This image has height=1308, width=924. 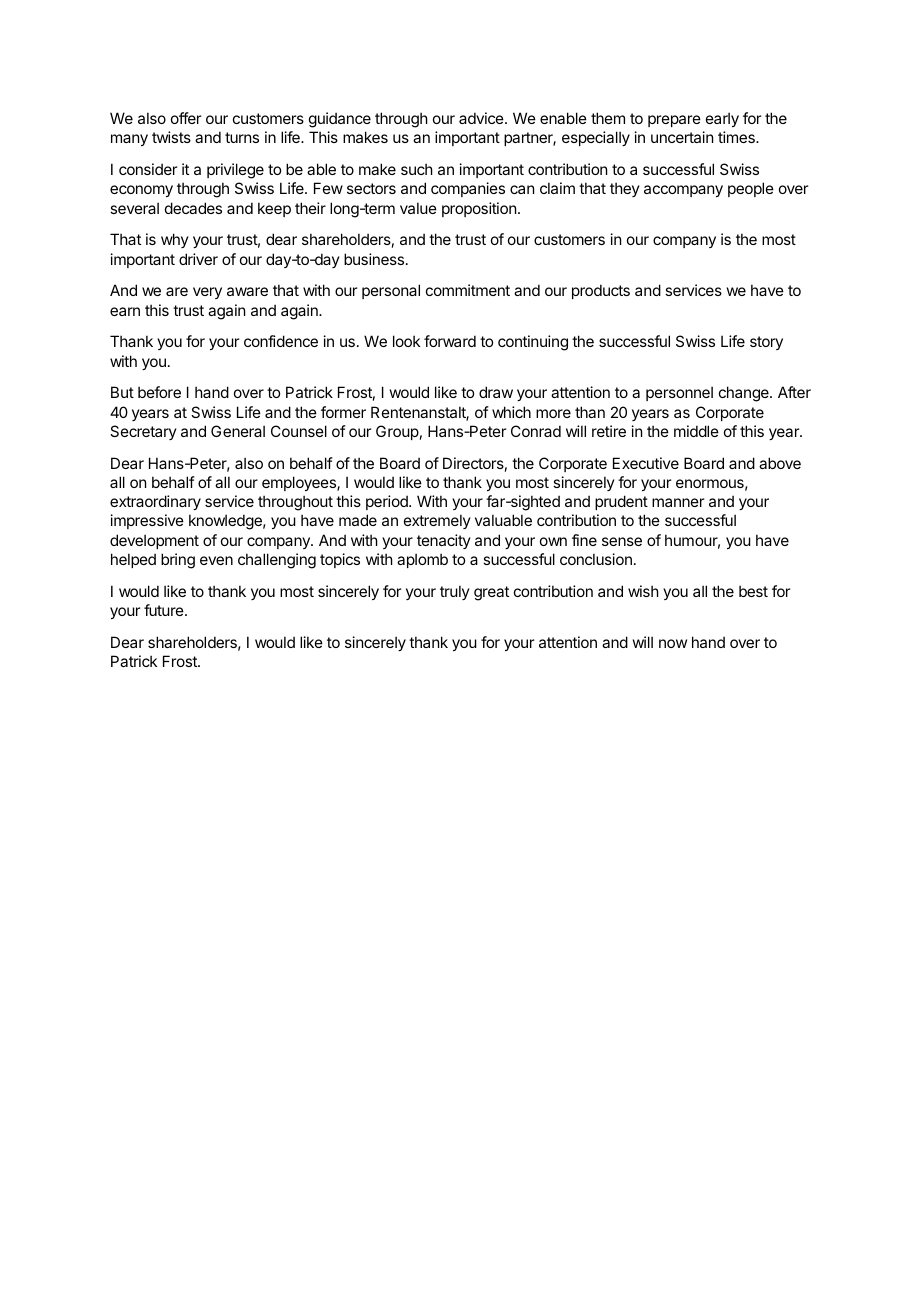 I want to click on General, so click(x=238, y=431).
